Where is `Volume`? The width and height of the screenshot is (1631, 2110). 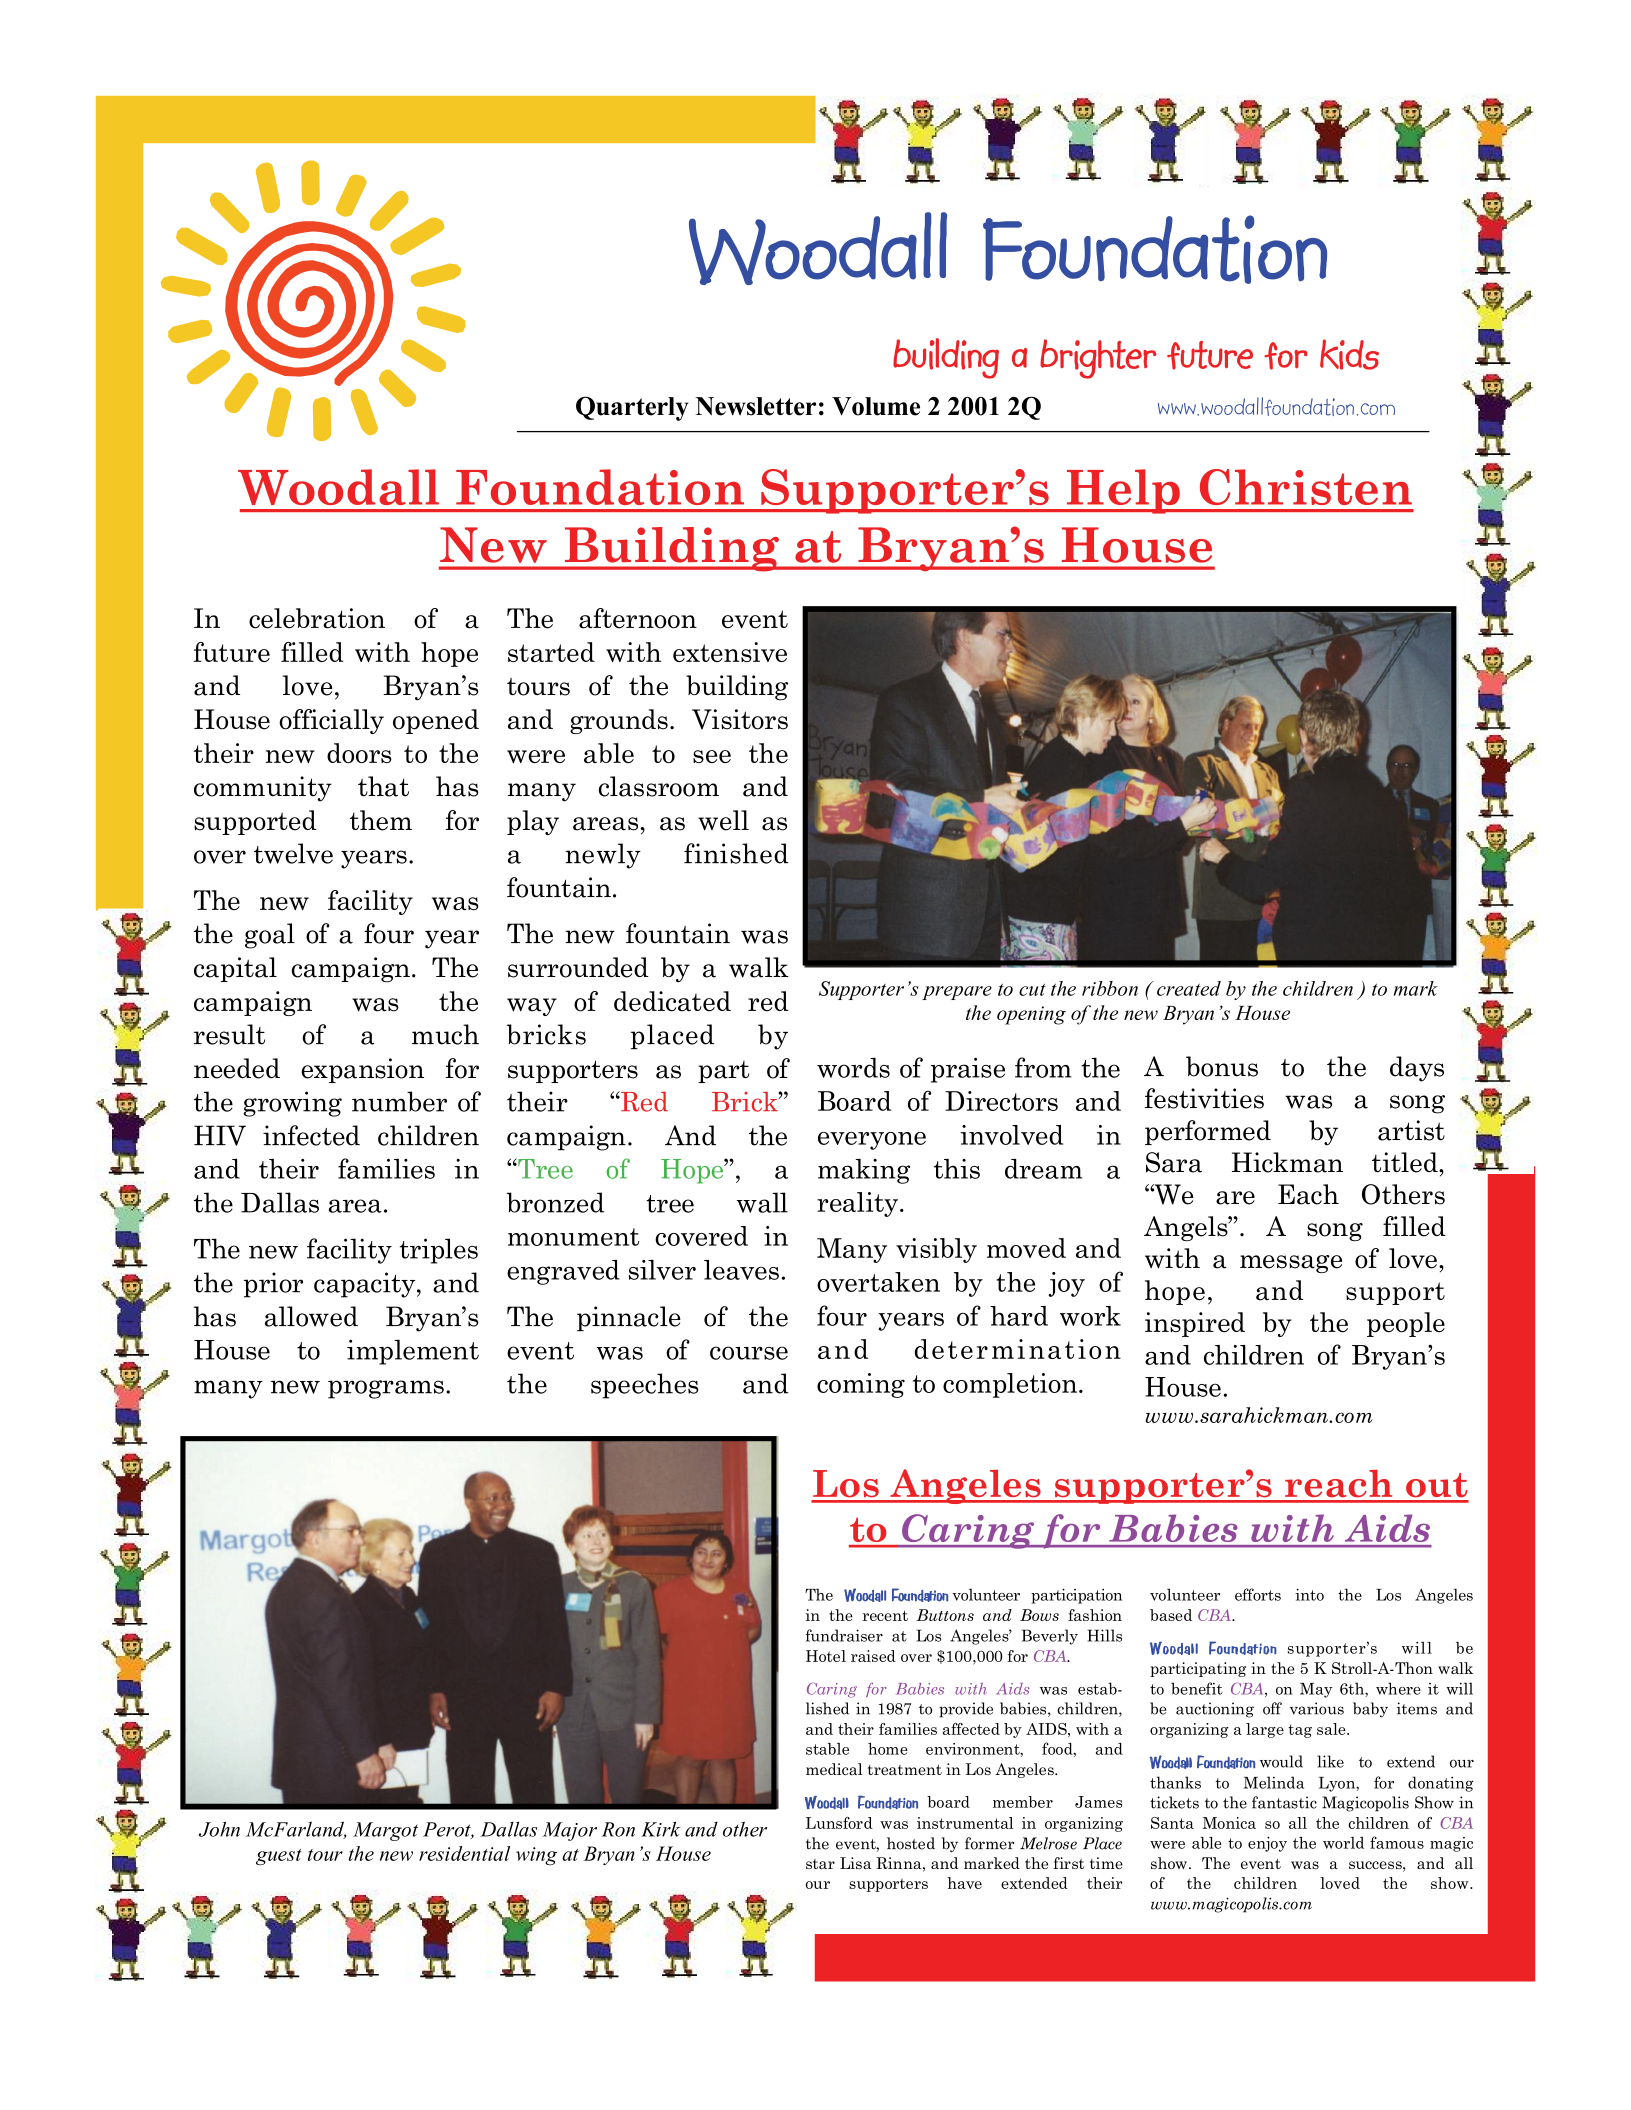 Volume is located at coordinates (876, 406).
